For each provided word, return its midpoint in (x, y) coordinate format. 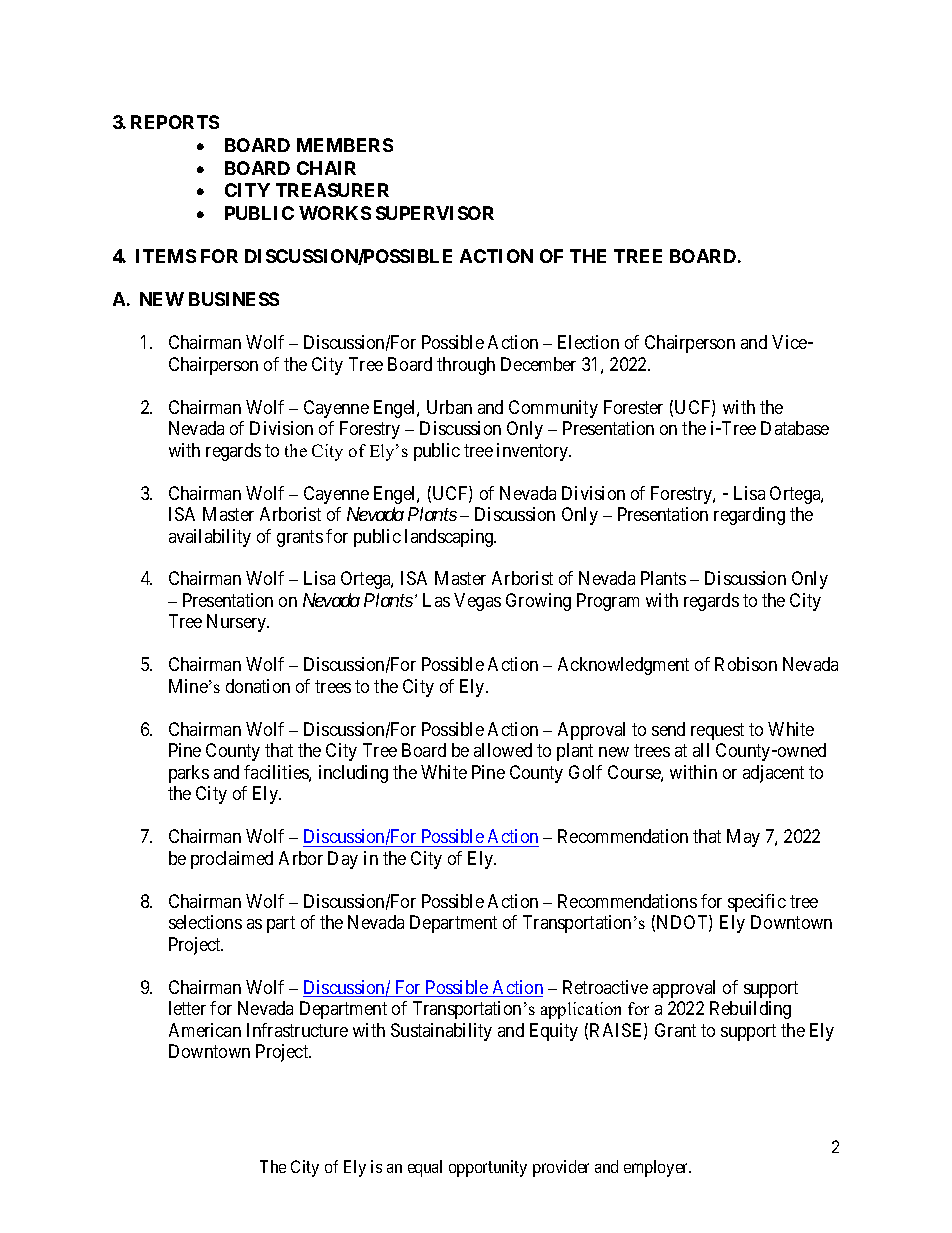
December (538, 364)
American (205, 1030)
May (743, 838)
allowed (503, 750)
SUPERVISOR (435, 213)
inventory (534, 452)
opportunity (488, 1168)
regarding (749, 516)
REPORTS (175, 122)
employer (657, 1168)
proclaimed (232, 860)
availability (210, 538)
